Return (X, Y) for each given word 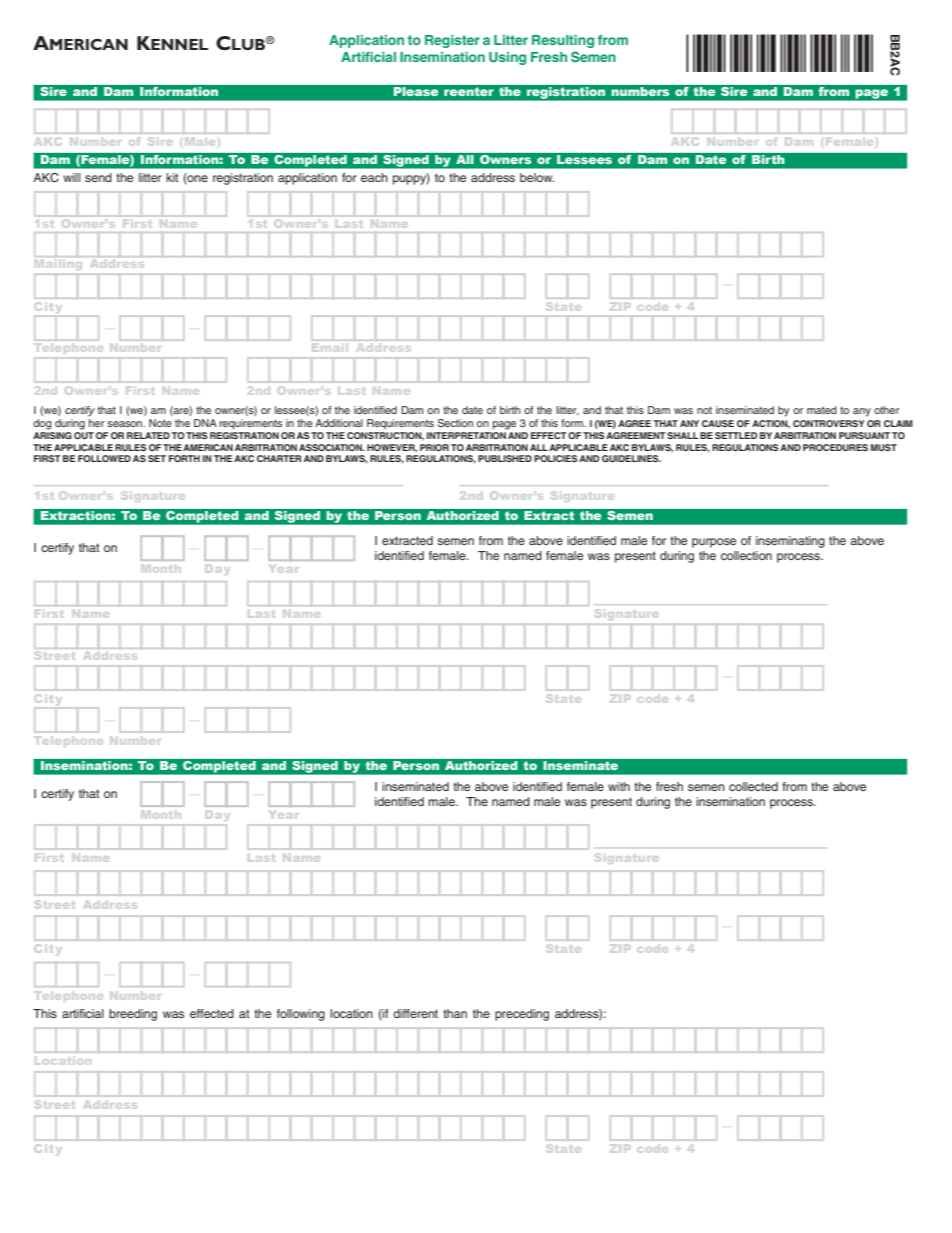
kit (172, 177)
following (301, 1015)
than (455, 1013)
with (619, 786)
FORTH (184, 458)
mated (822, 410)
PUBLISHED (505, 458)
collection (746, 555)
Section (455, 423)
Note (160, 423)
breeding (133, 1015)
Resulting (563, 41)
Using (507, 58)
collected (753, 786)
